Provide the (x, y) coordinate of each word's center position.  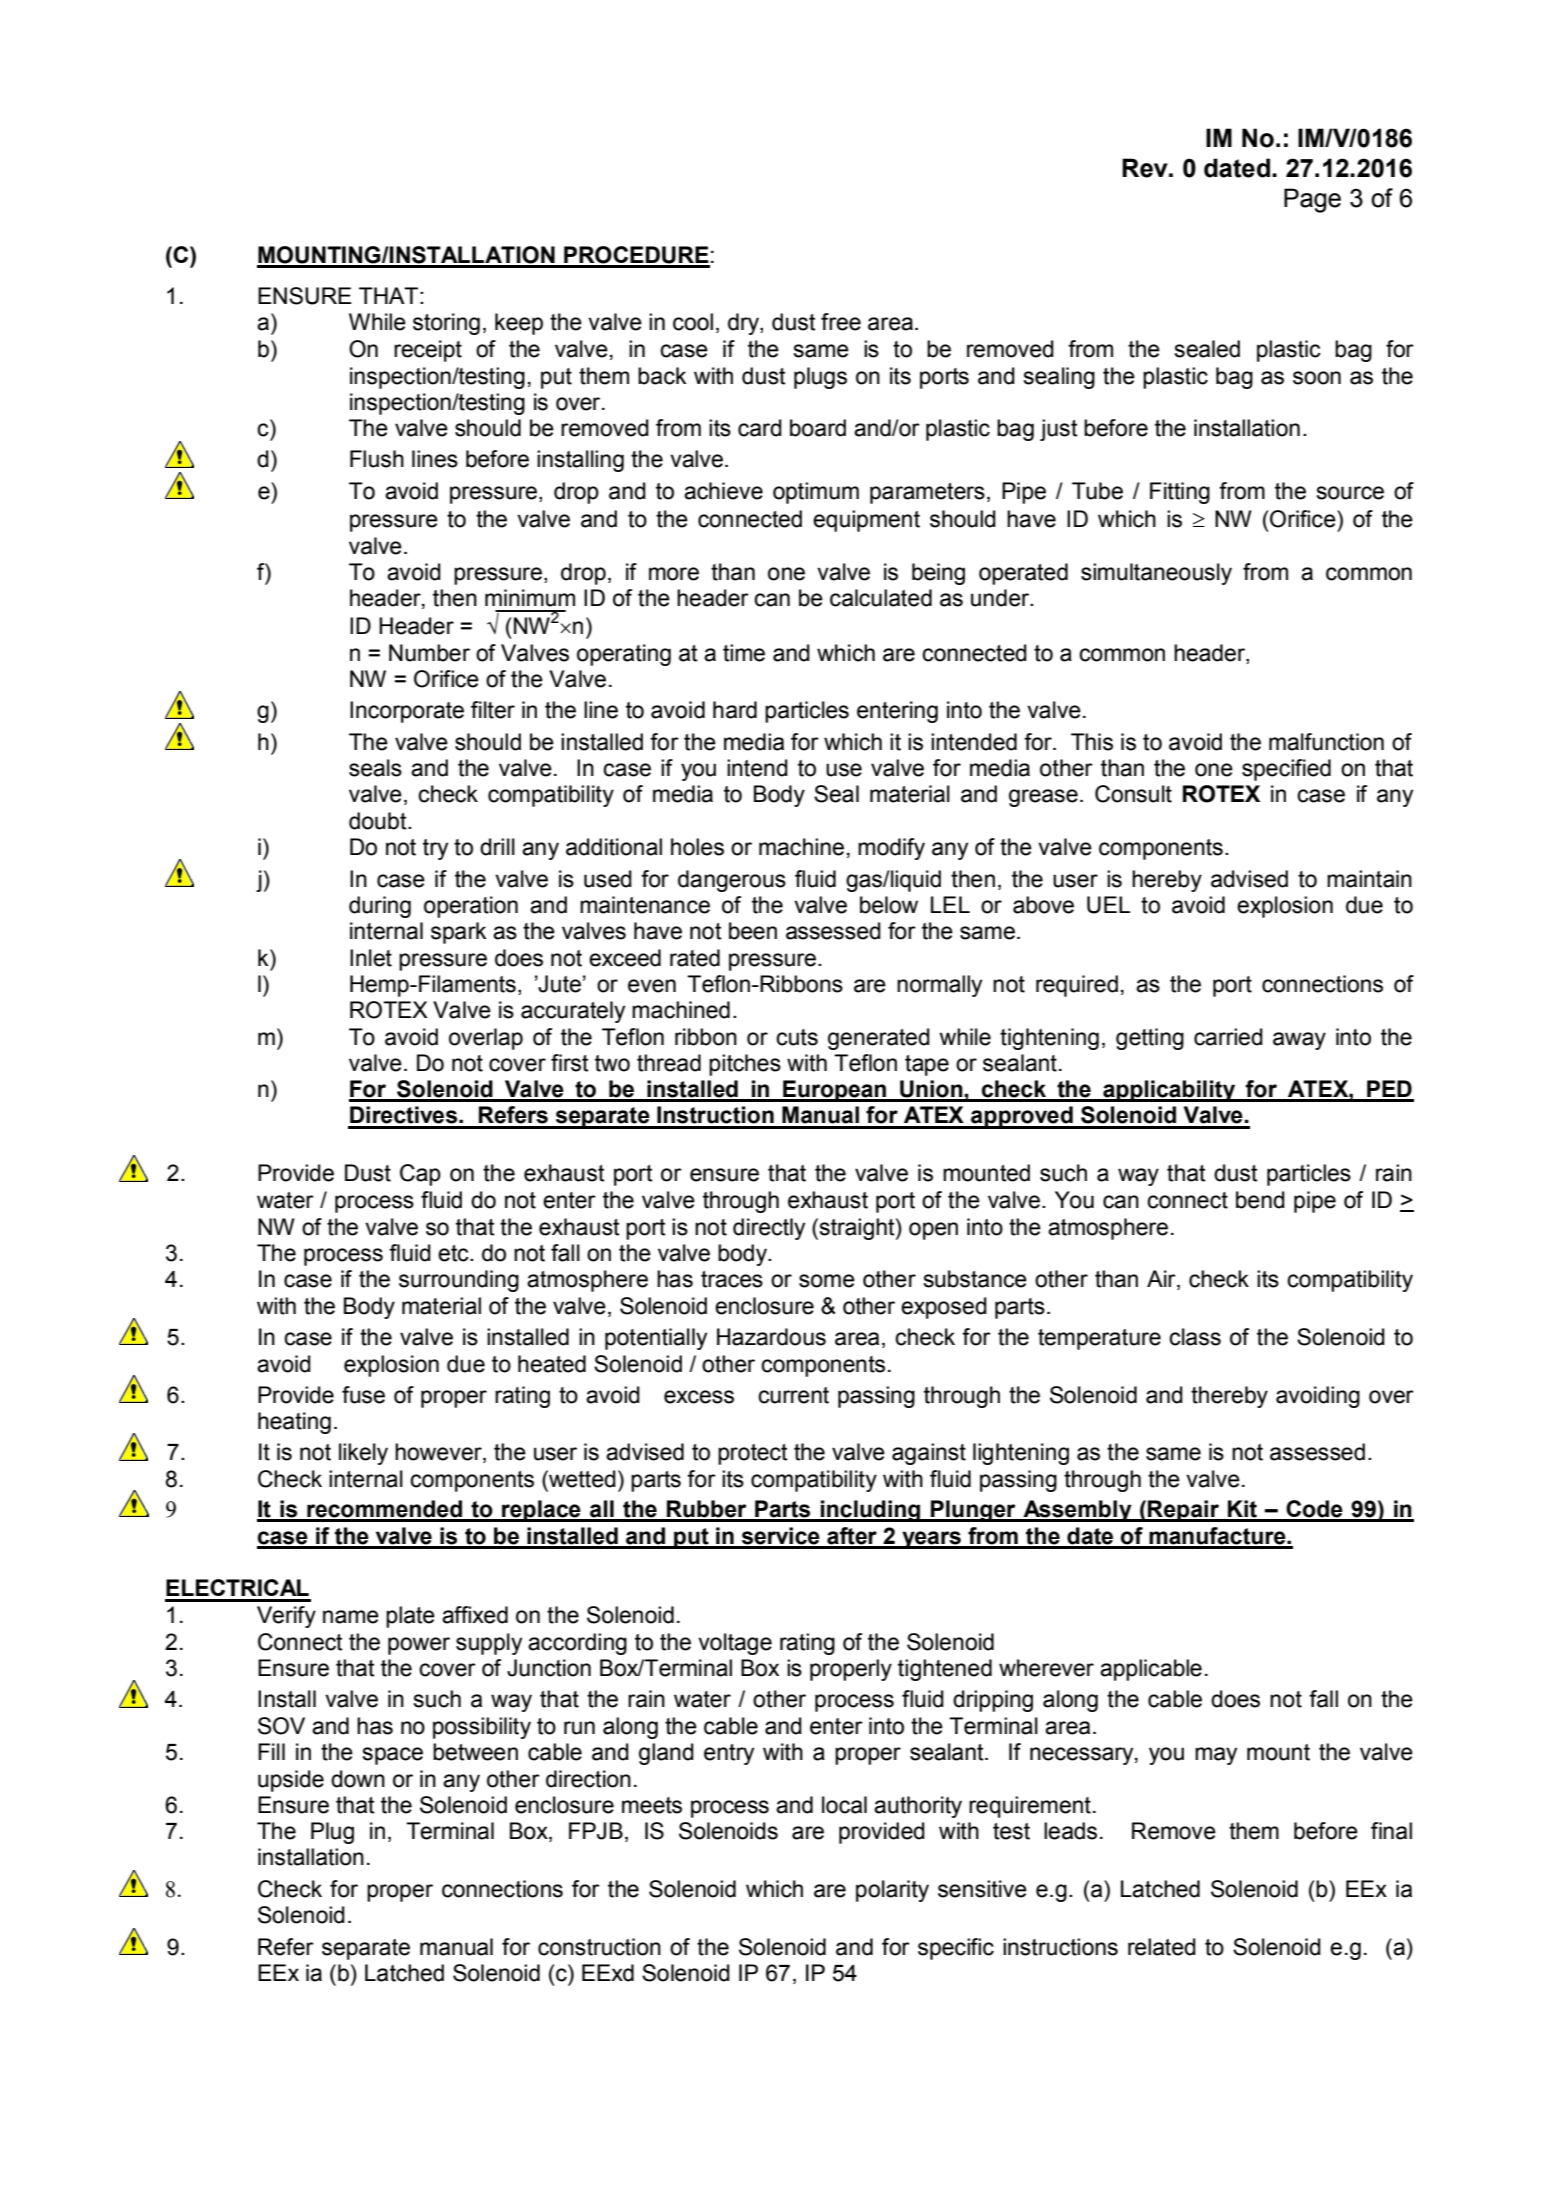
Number (429, 653)
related (1162, 1947)
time (744, 653)
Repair (1184, 1511)
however (439, 1453)
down (358, 1779)
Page (1312, 200)
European (834, 1091)
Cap (420, 1175)
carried (1228, 1037)
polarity (892, 1891)
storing (446, 324)
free (841, 322)
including (871, 1511)
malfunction (1326, 742)
